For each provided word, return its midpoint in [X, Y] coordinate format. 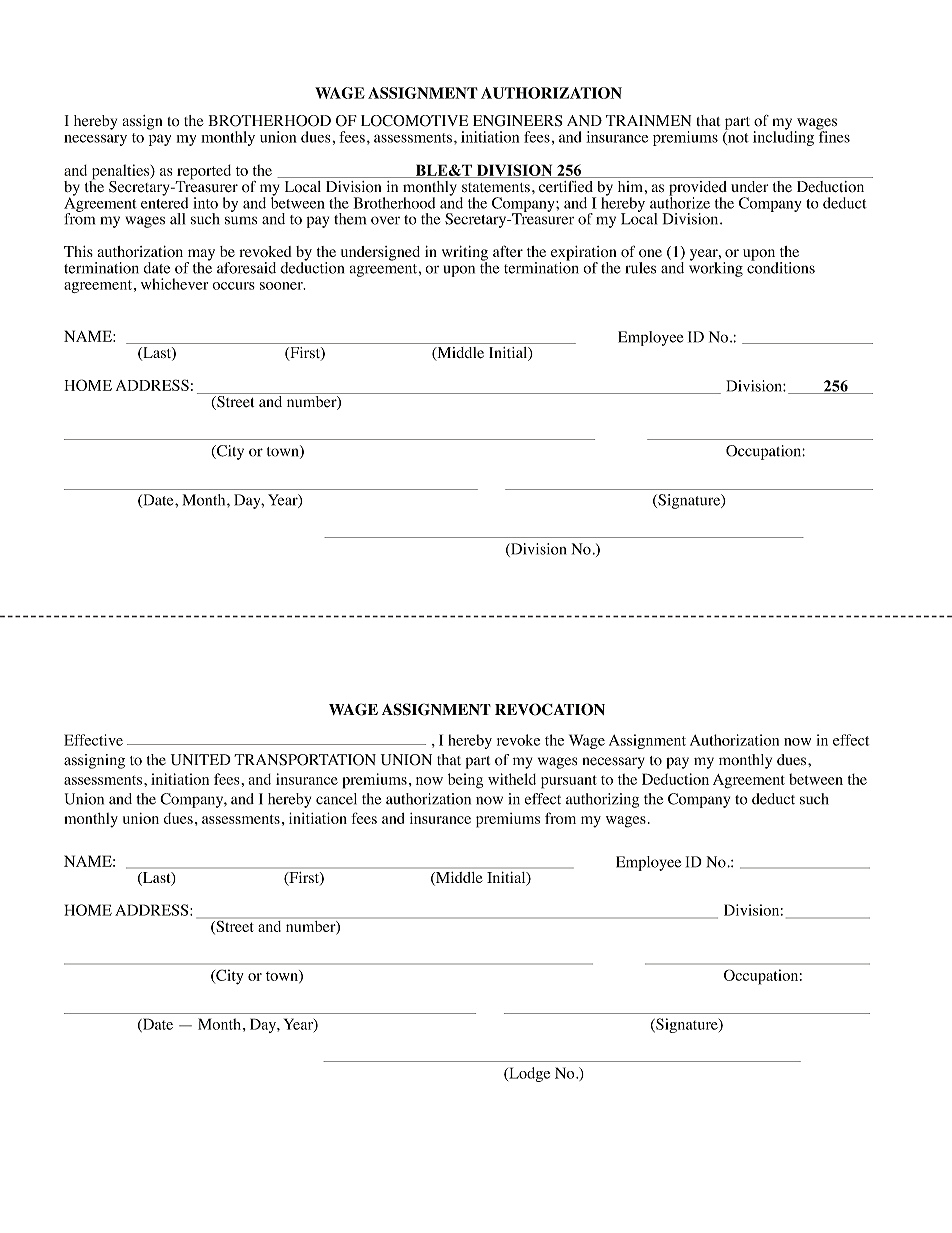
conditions [781, 267]
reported [203, 173]
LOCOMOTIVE [414, 121]
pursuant [569, 782]
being [465, 781]
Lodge [528, 1074]
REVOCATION [550, 709]
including [783, 137]
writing [465, 254]
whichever [175, 284]
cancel [336, 799]
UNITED [201, 760]
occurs [233, 286]
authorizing [602, 800]
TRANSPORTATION [305, 760]
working [716, 268]
